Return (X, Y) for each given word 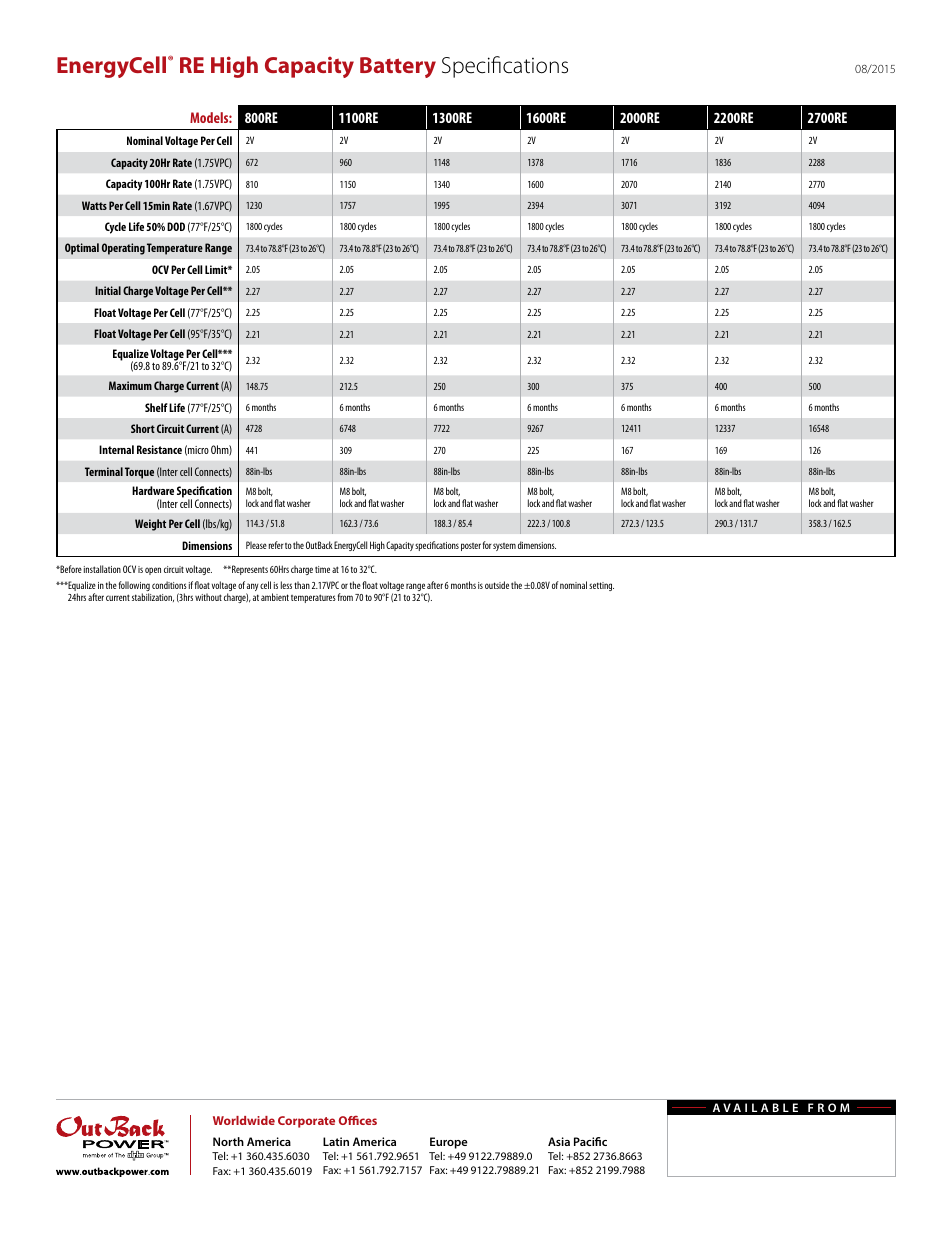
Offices (358, 1120)
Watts (94, 205)
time (322, 569)
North (228, 1141)
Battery (398, 67)
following (134, 587)
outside (497, 585)
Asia (559, 1141)
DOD (176, 226)
